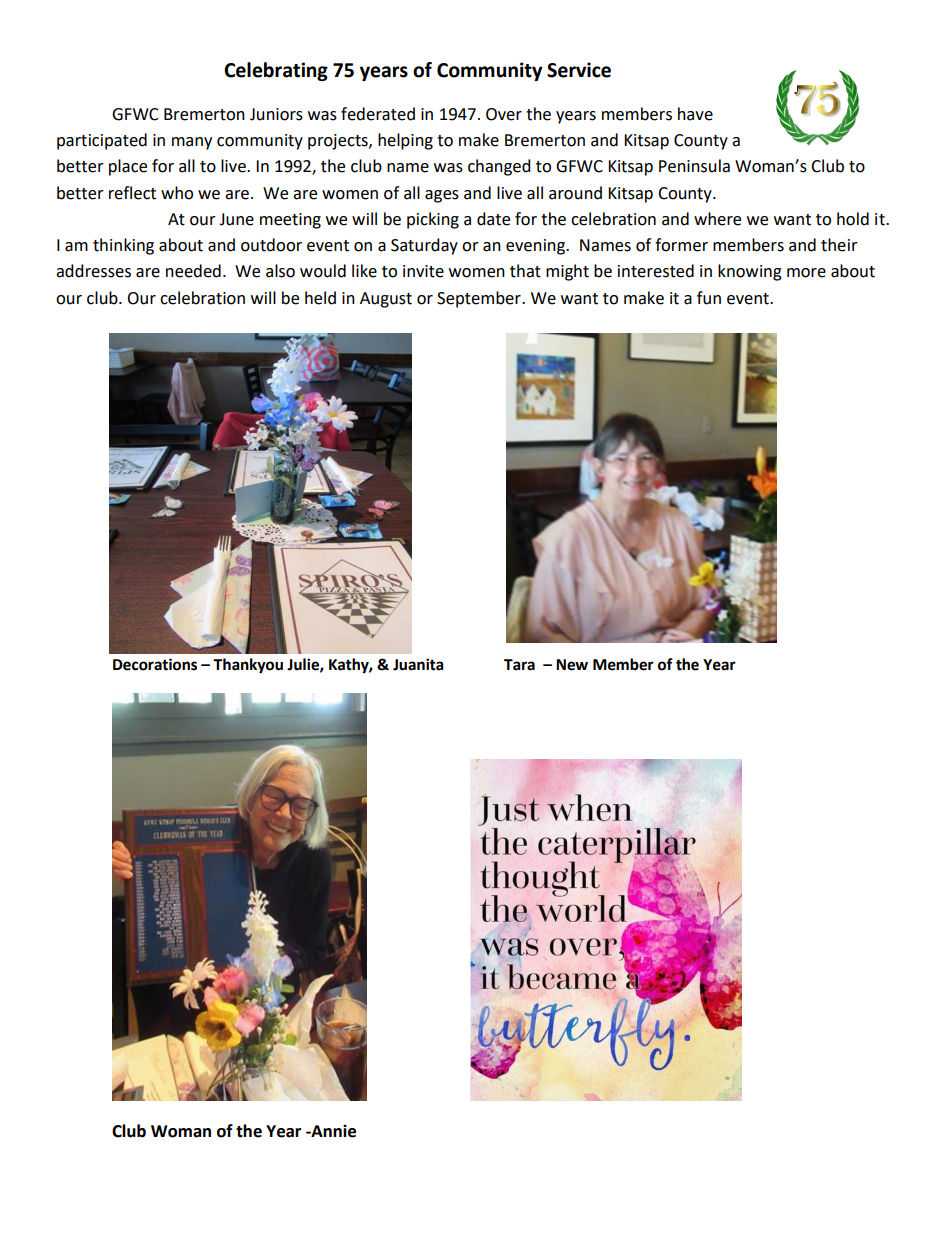  I want to click on Tara, so click(519, 665).
